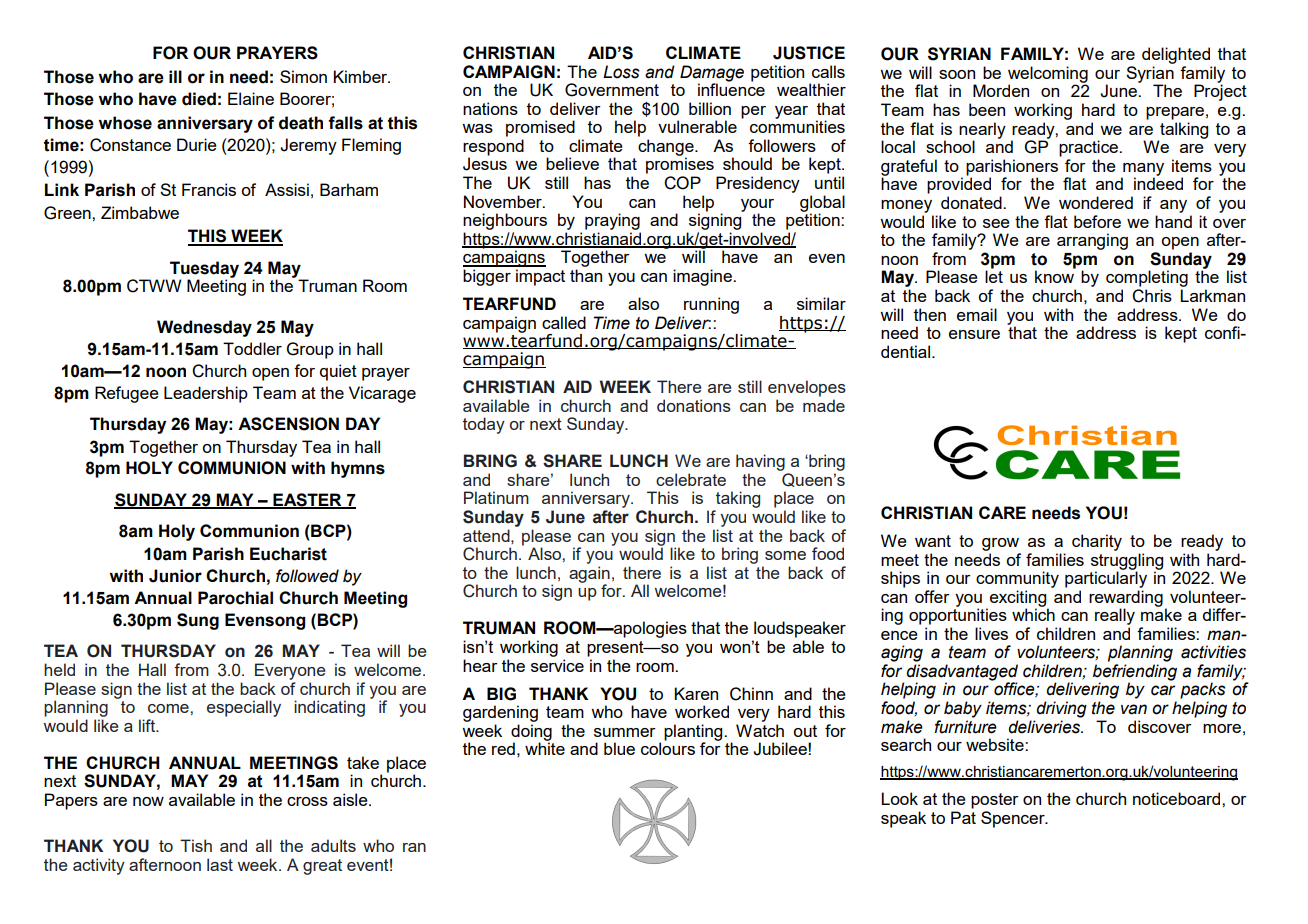 This page has width=1308, height=924. I want to click on welcoming, so click(1048, 75).
